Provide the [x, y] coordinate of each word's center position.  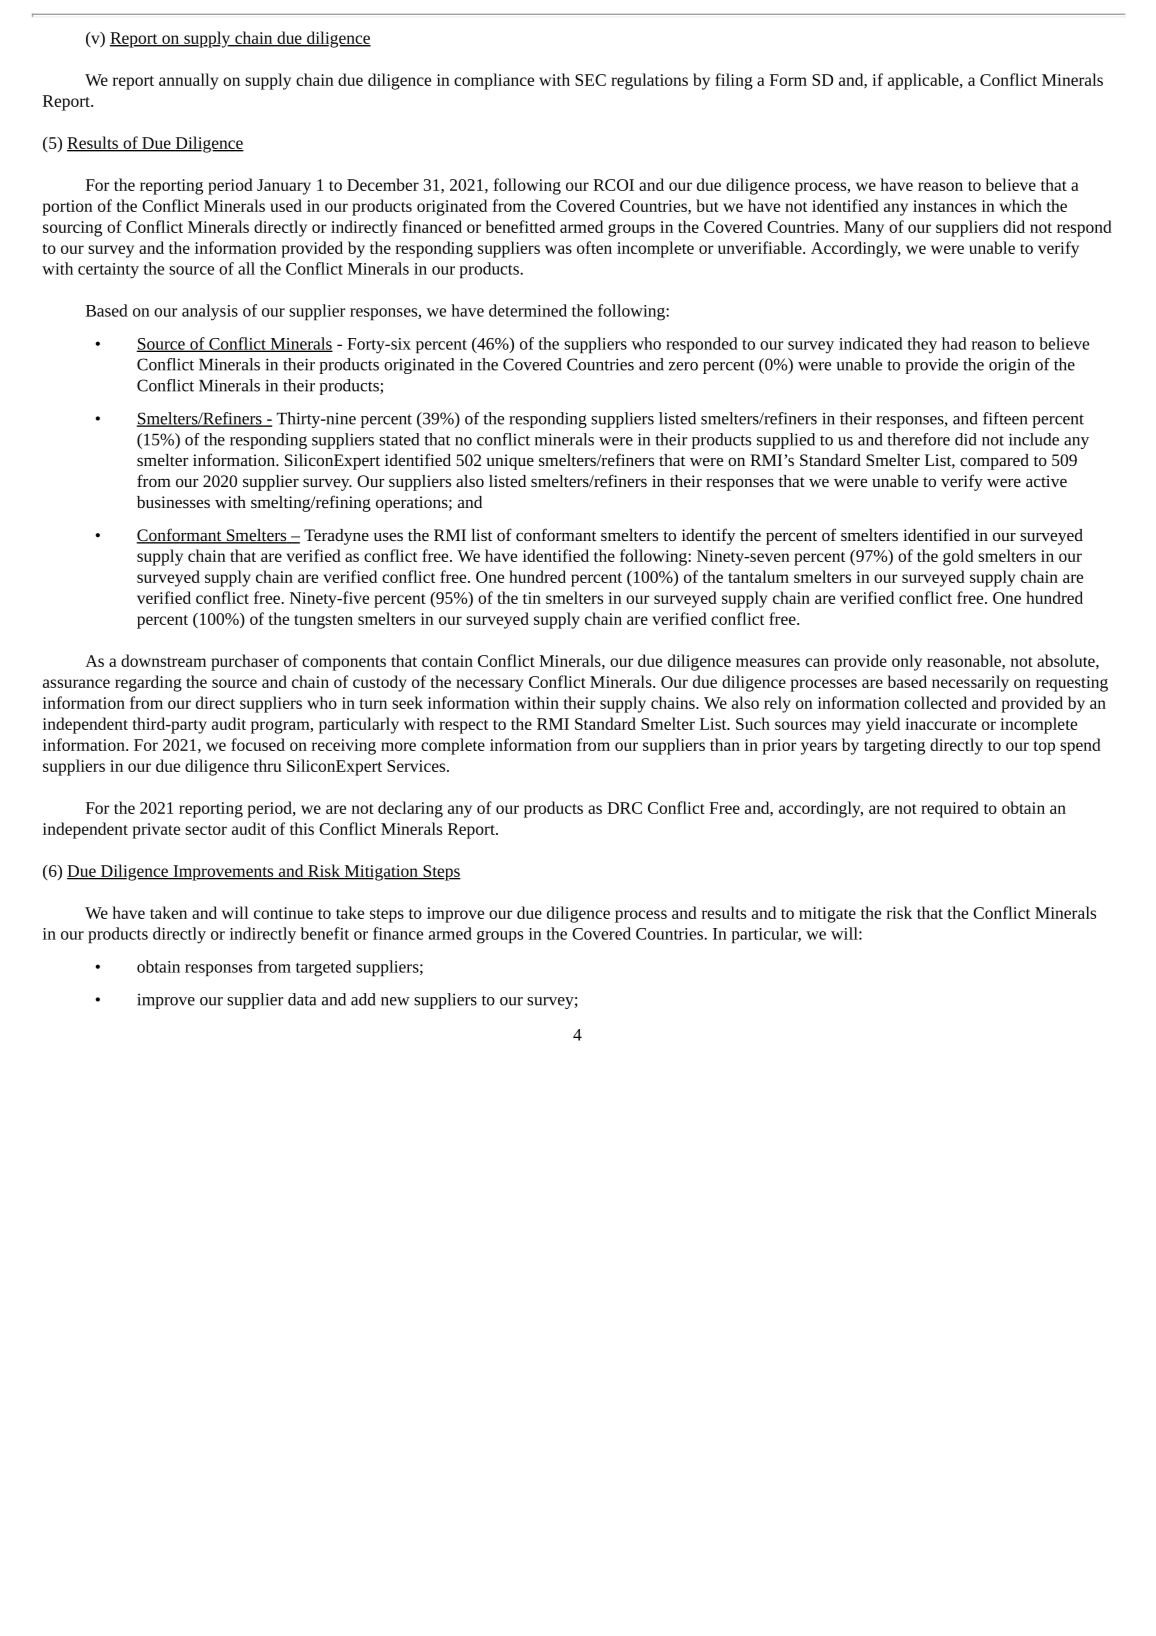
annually [188, 81]
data [302, 999]
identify [708, 536]
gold [958, 557]
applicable [924, 81]
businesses [173, 502]
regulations [649, 81]
